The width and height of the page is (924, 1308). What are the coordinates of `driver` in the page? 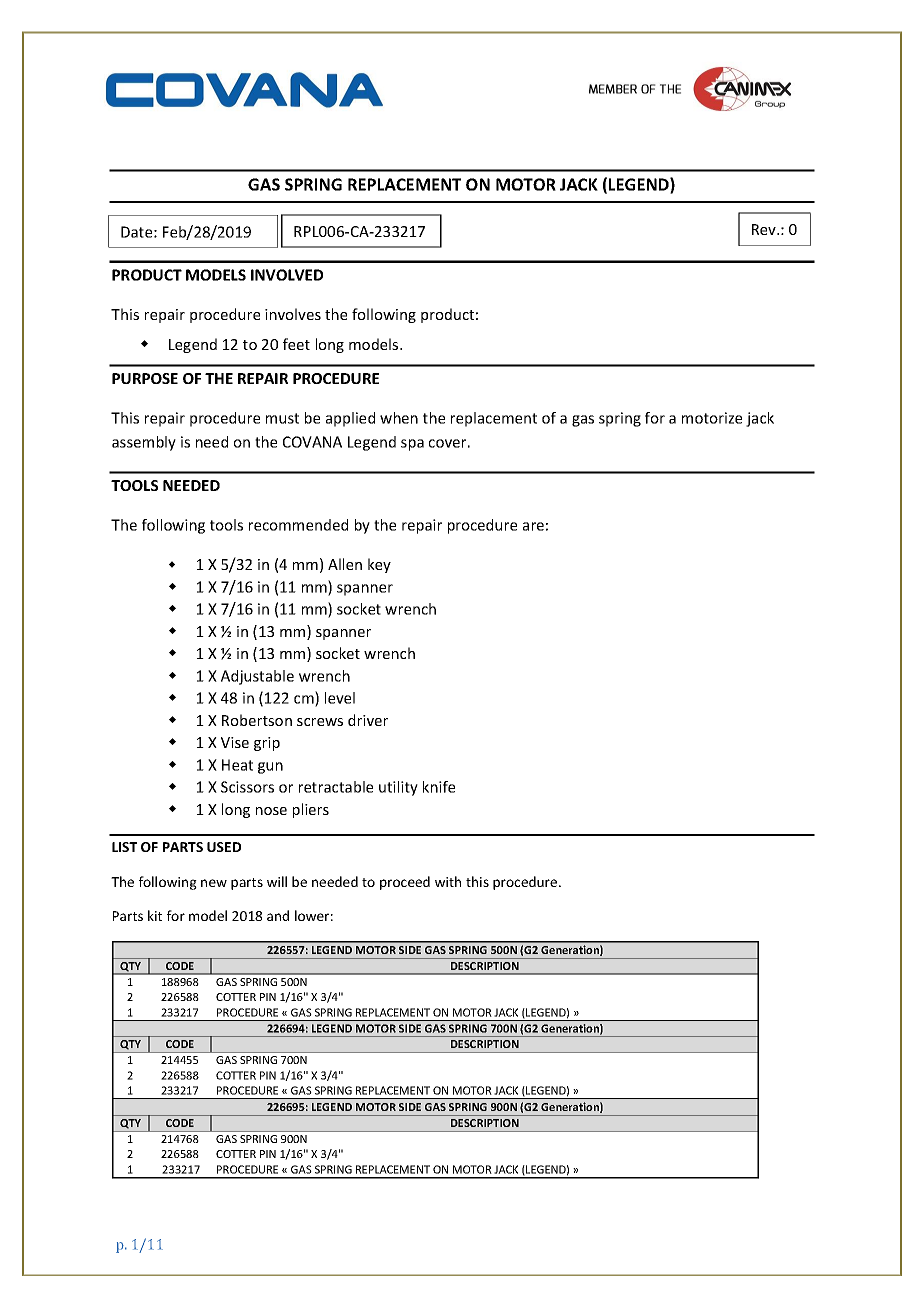 It's located at (368, 720).
